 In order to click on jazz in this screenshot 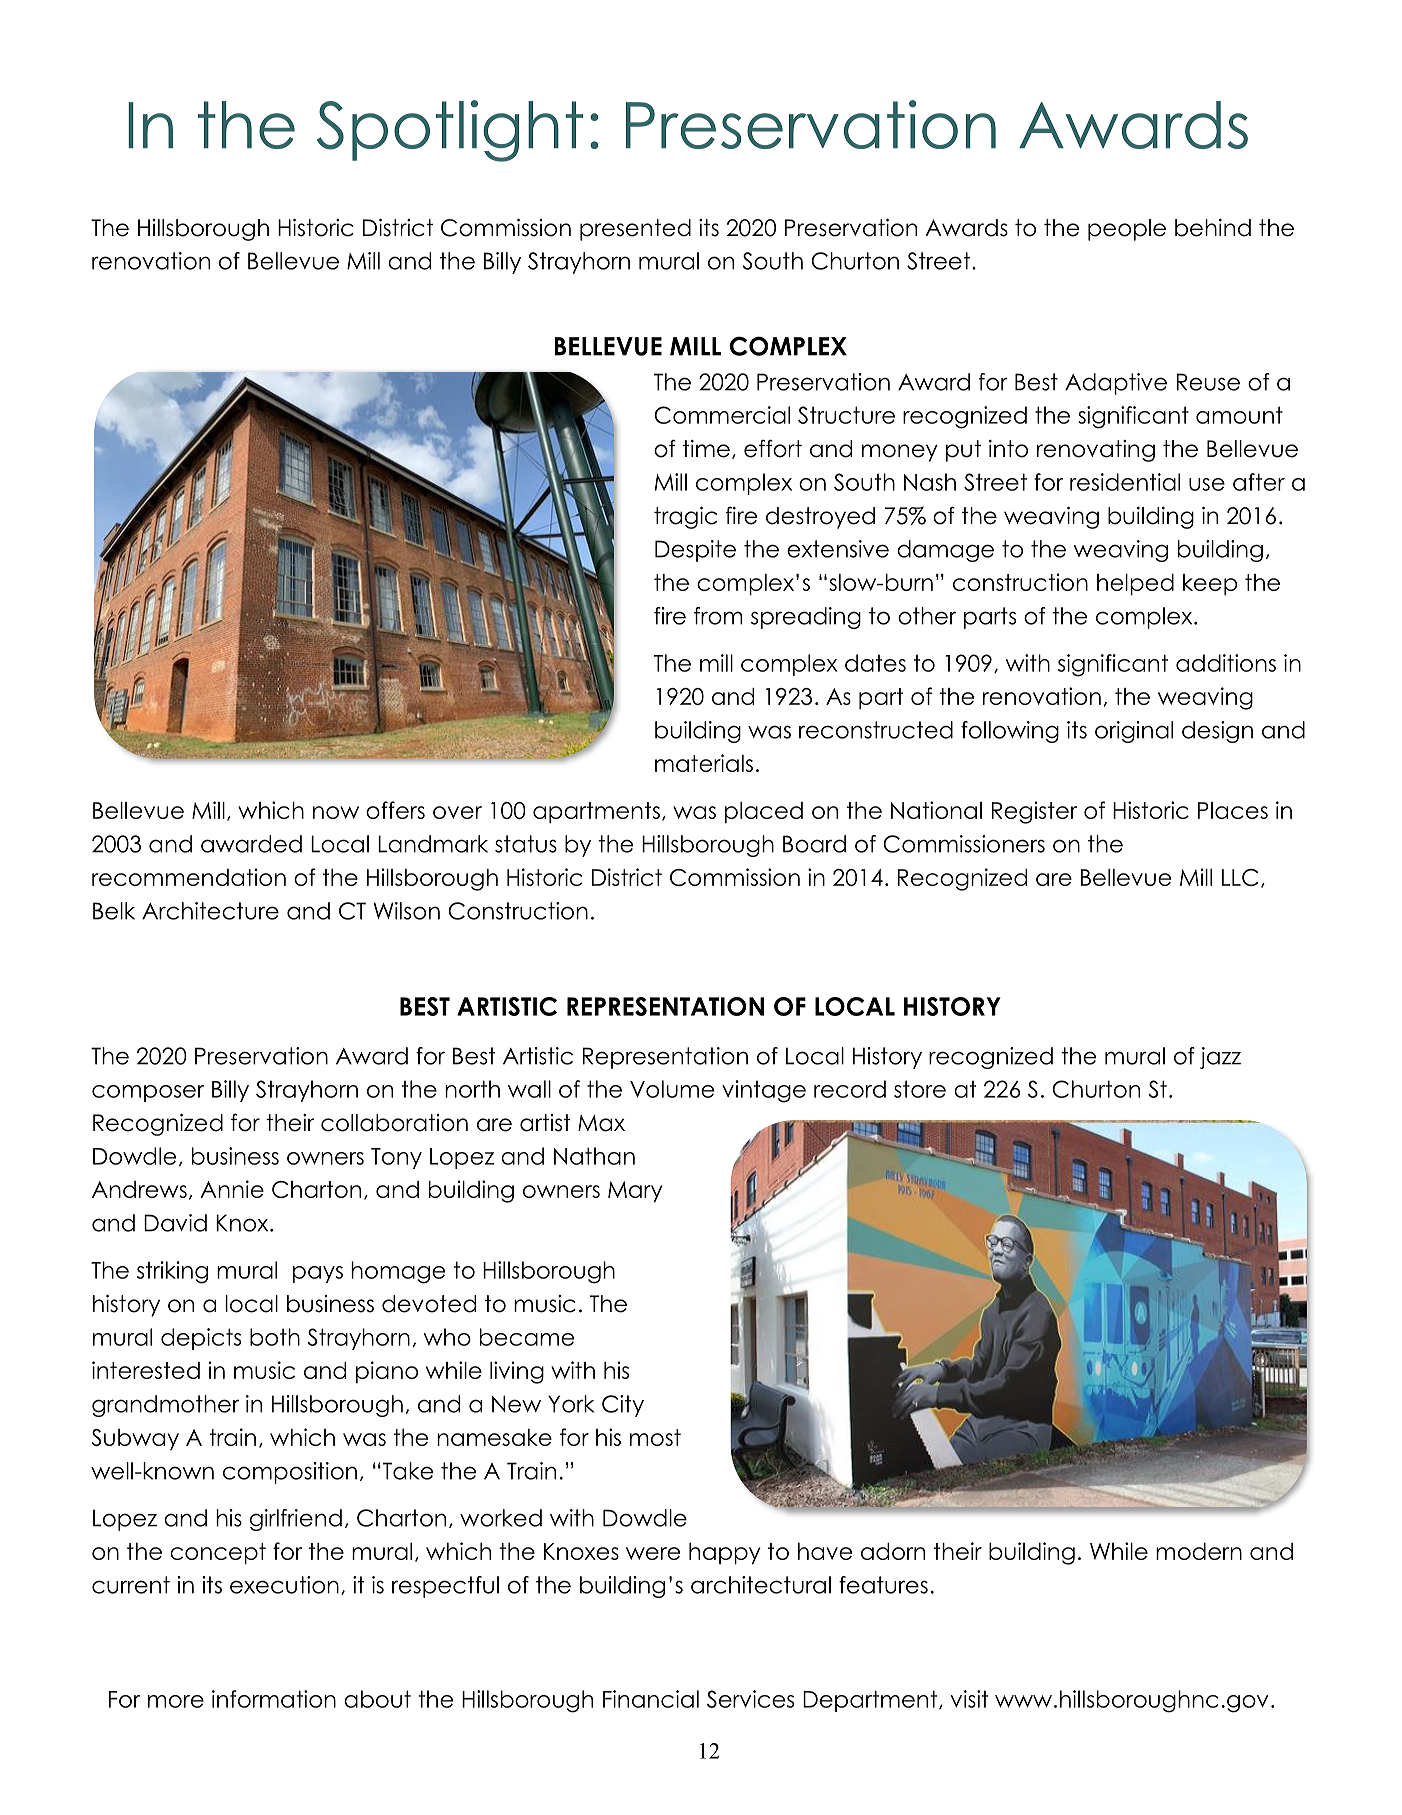, I will do `click(1220, 1058)`.
